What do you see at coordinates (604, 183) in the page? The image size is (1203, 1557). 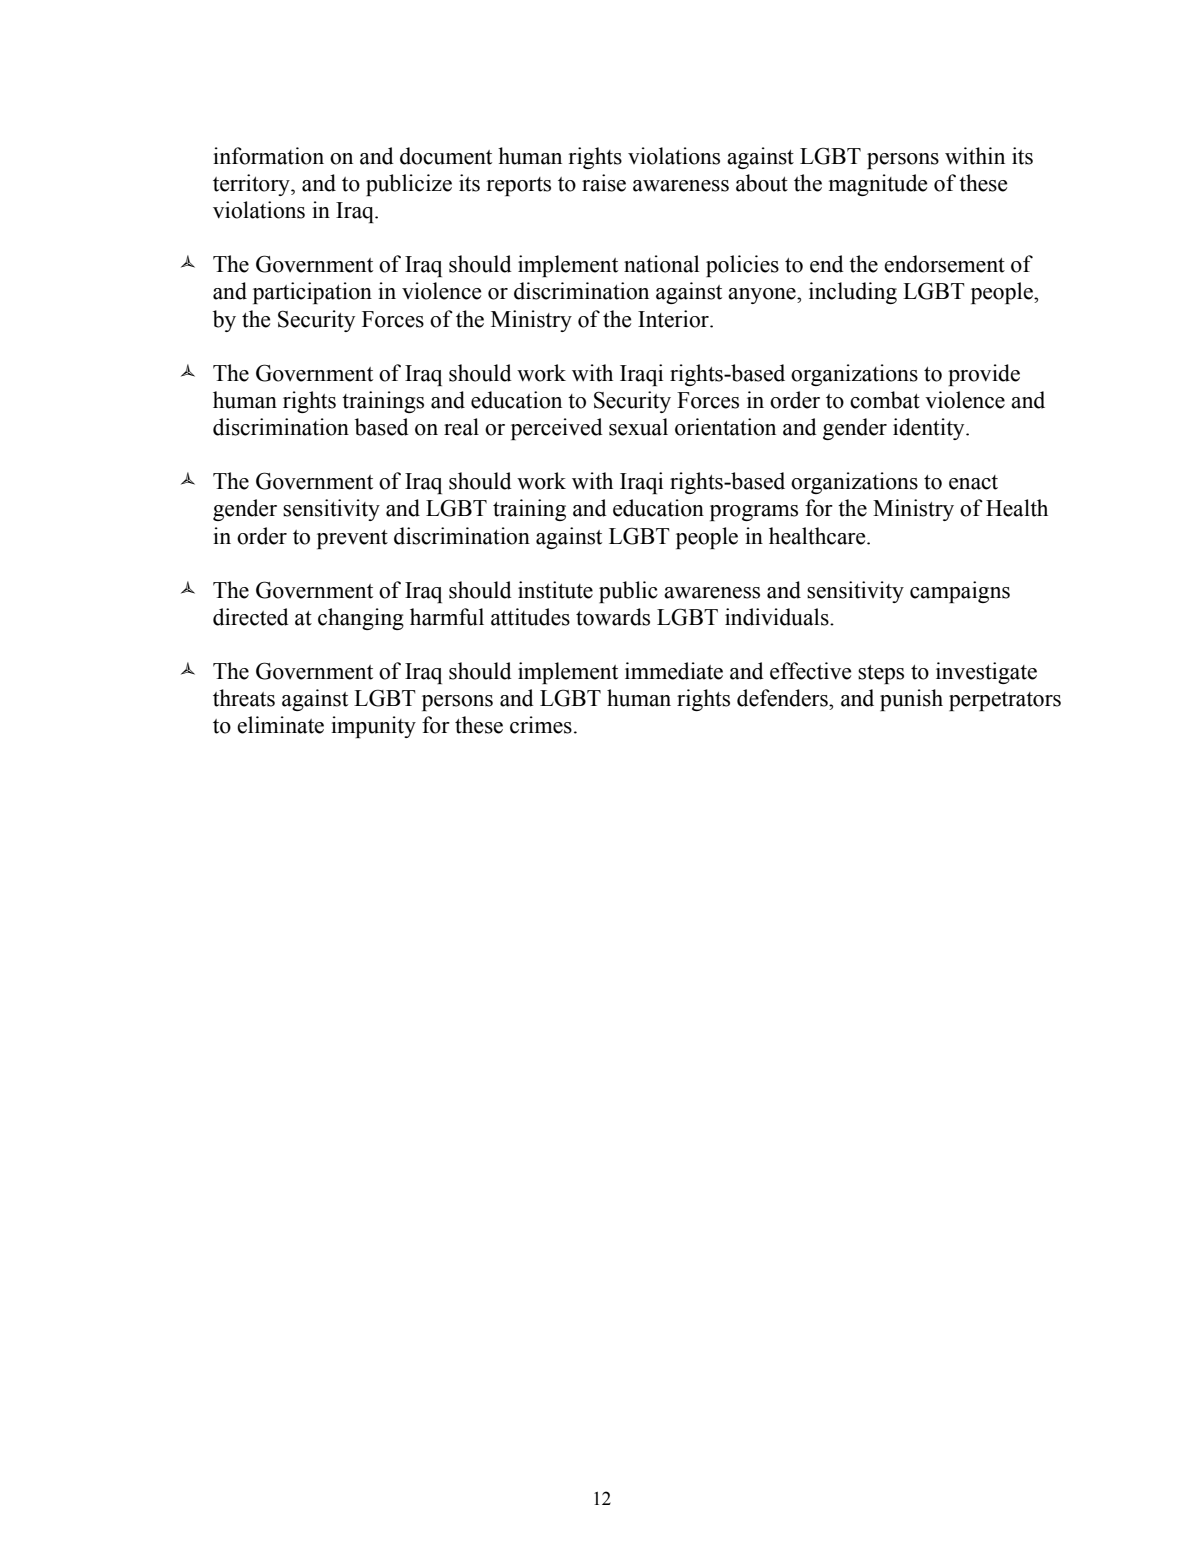 I see `raise` at bounding box center [604, 183].
